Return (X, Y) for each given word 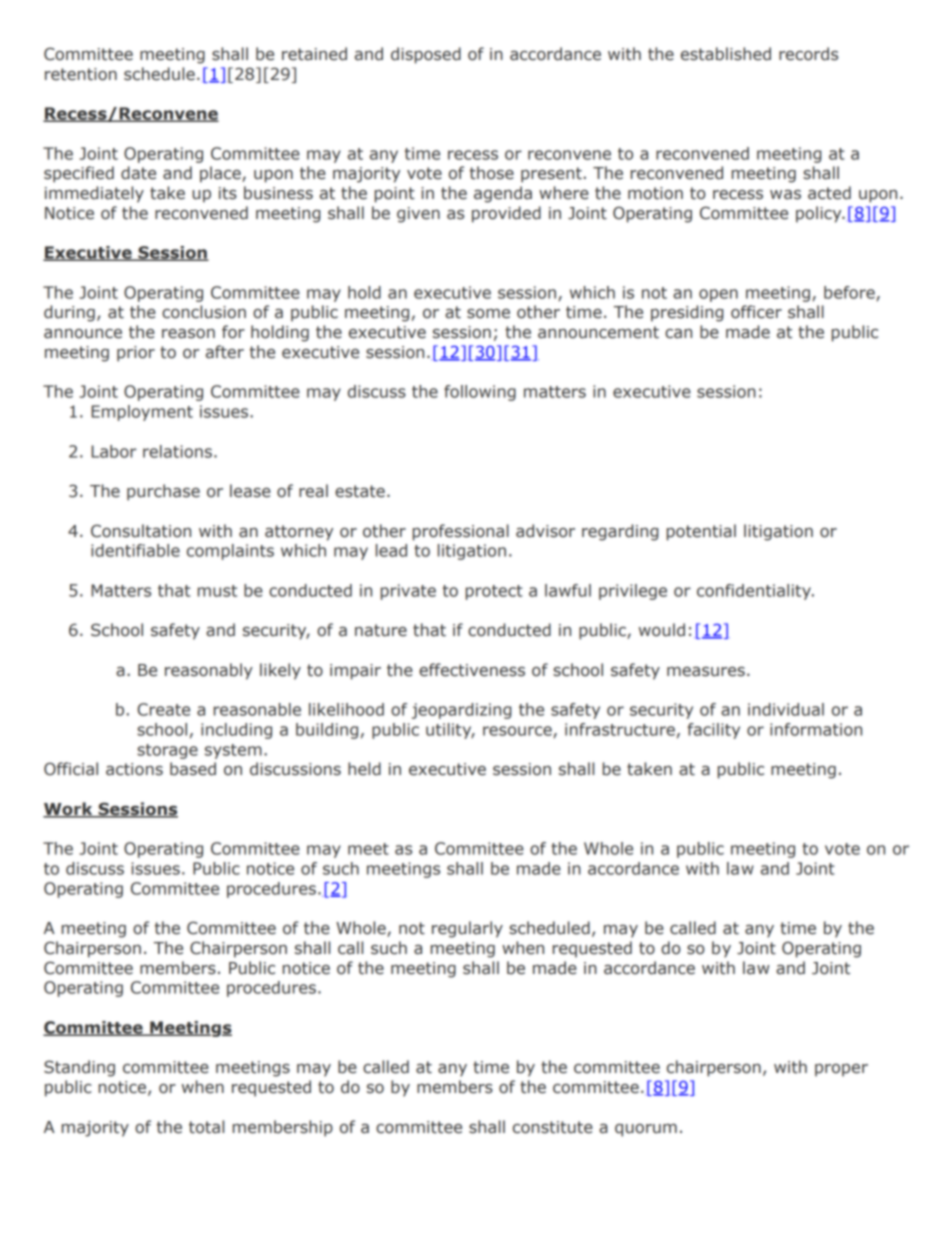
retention (81, 74)
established (726, 54)
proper (841, 1070)
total (206, 1127)
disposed (426, 55)
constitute (553, 1127)
